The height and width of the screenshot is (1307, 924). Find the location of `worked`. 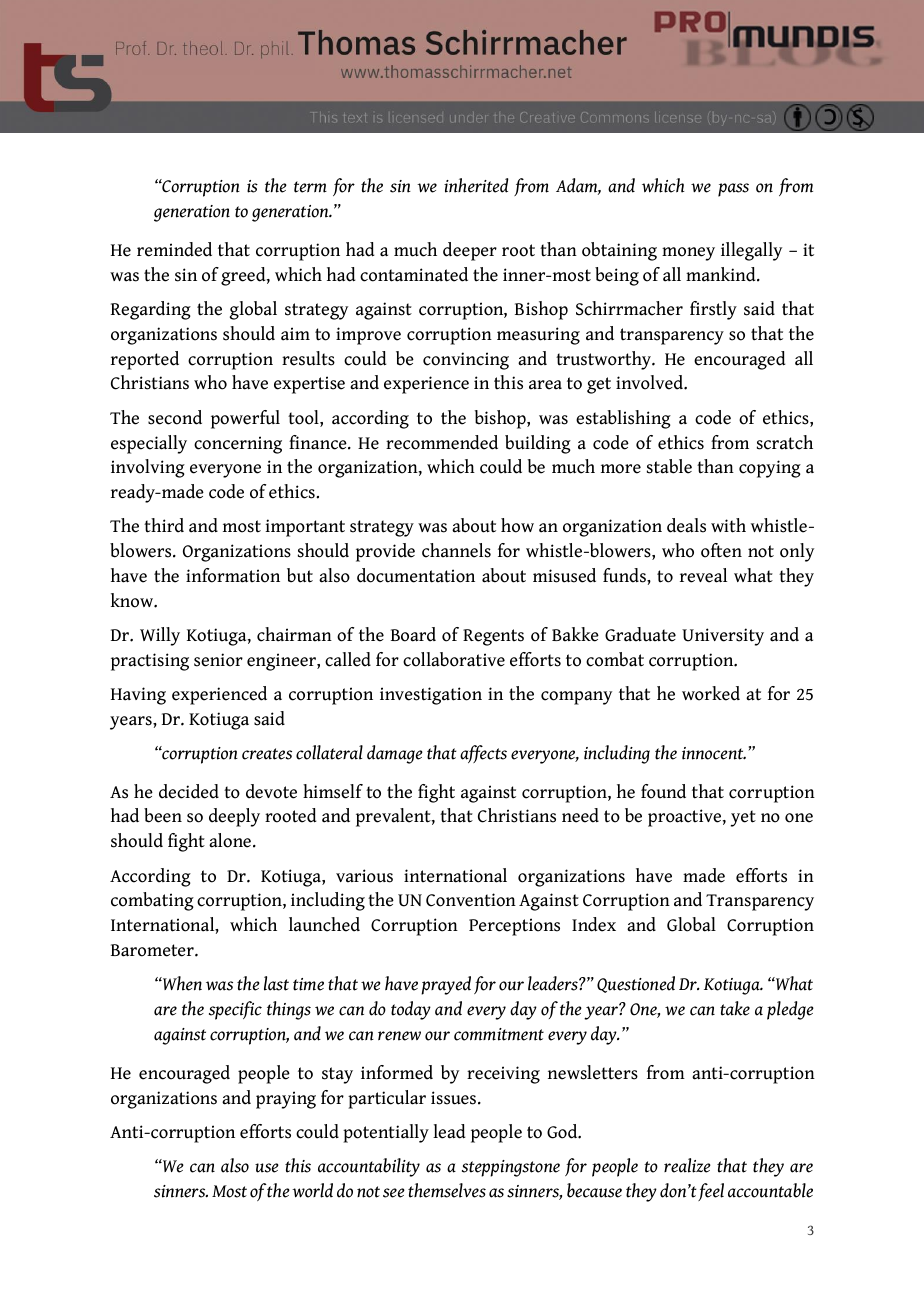

worked is located at coordinates (711, 693).
